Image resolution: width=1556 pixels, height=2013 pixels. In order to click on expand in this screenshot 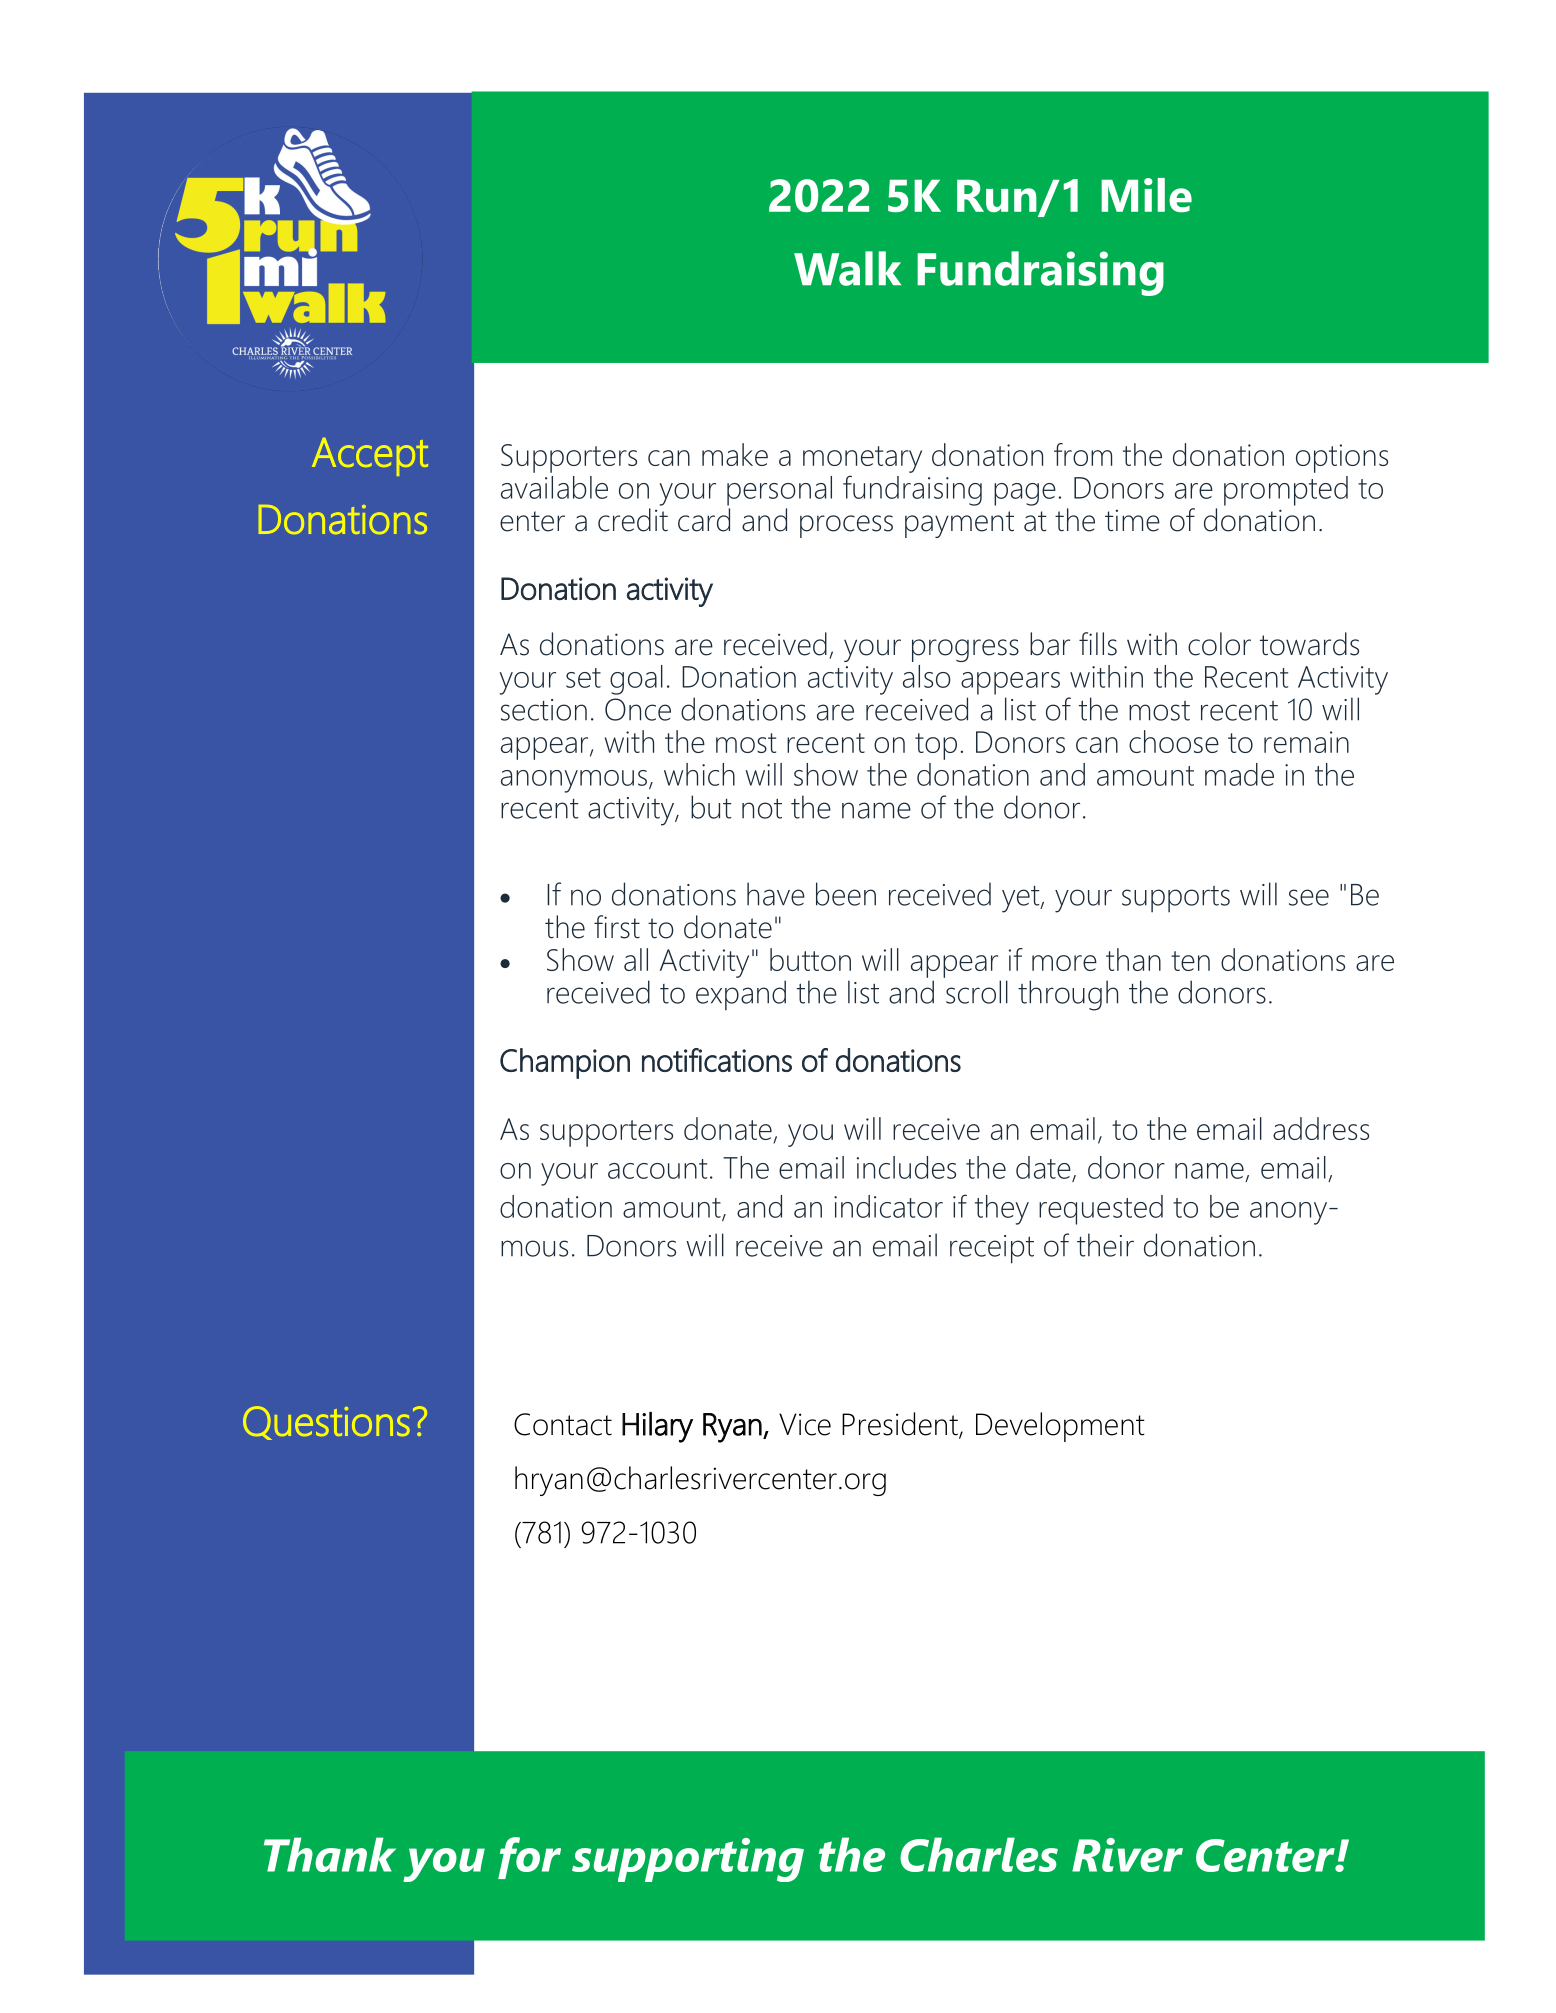, I will do `click(741, 995)`.
